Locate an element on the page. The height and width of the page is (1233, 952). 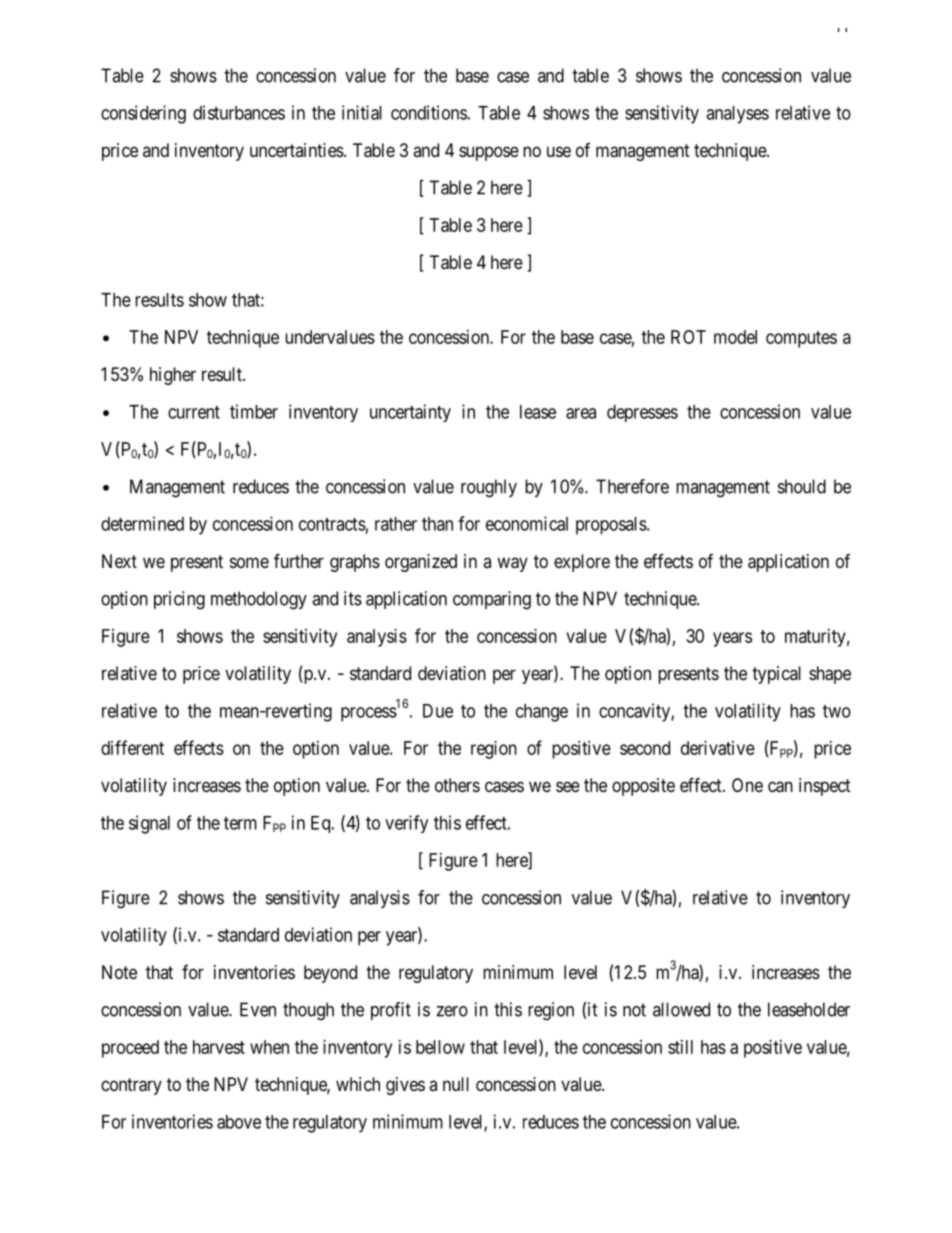
higher is located at coordinates (173, 376).
